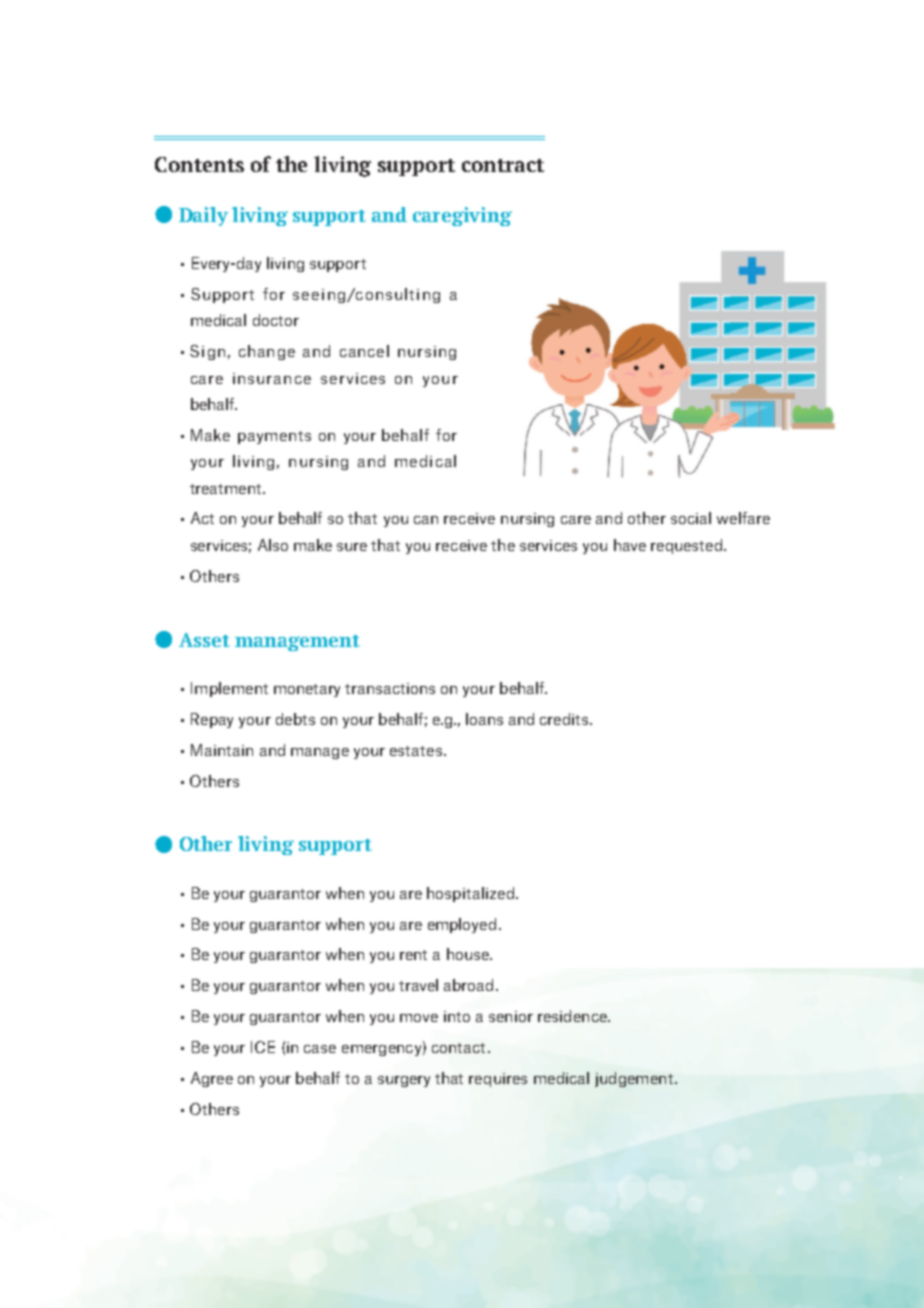  Describe the element at coordinates (364, 351) in the screenshot. I see `cancel` at that location.
